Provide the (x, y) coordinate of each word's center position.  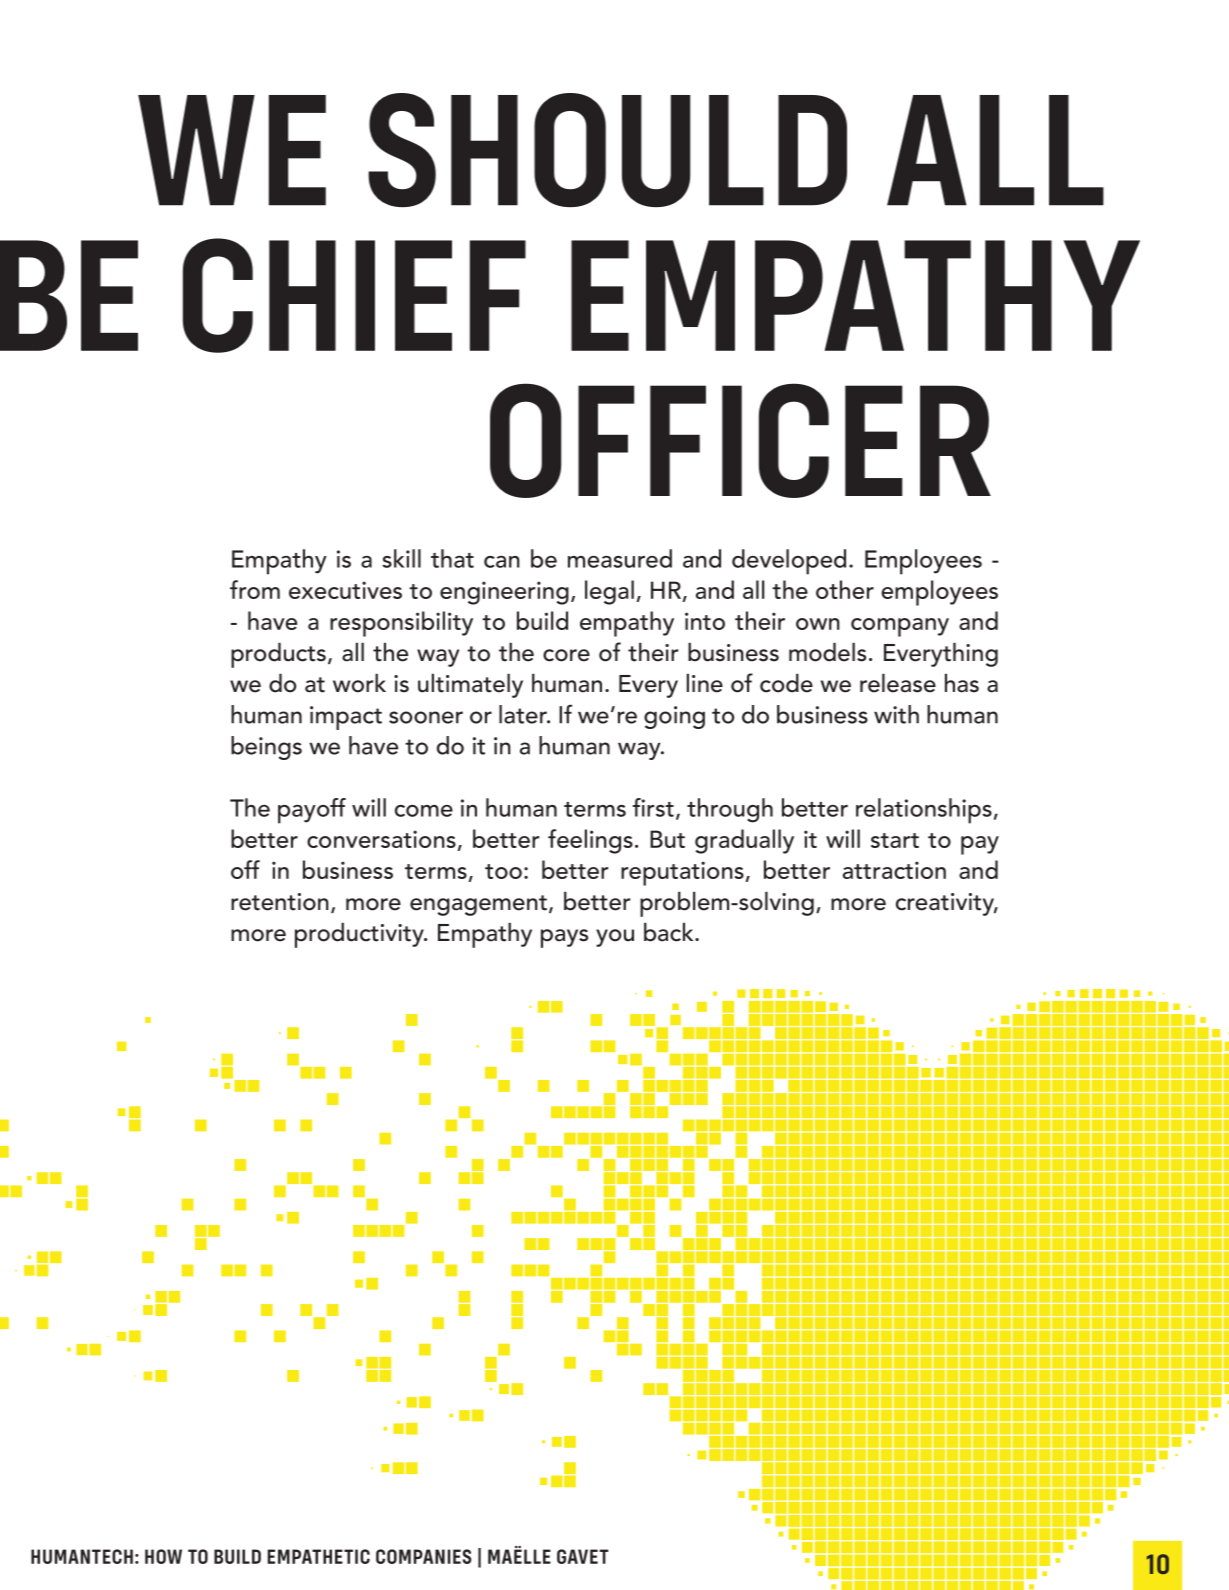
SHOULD (607, 150)
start (895, 840)
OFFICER (740, 440)
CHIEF (354, 295)
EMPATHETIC (319, 1556)
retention (280, 902)
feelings (590, 841)
